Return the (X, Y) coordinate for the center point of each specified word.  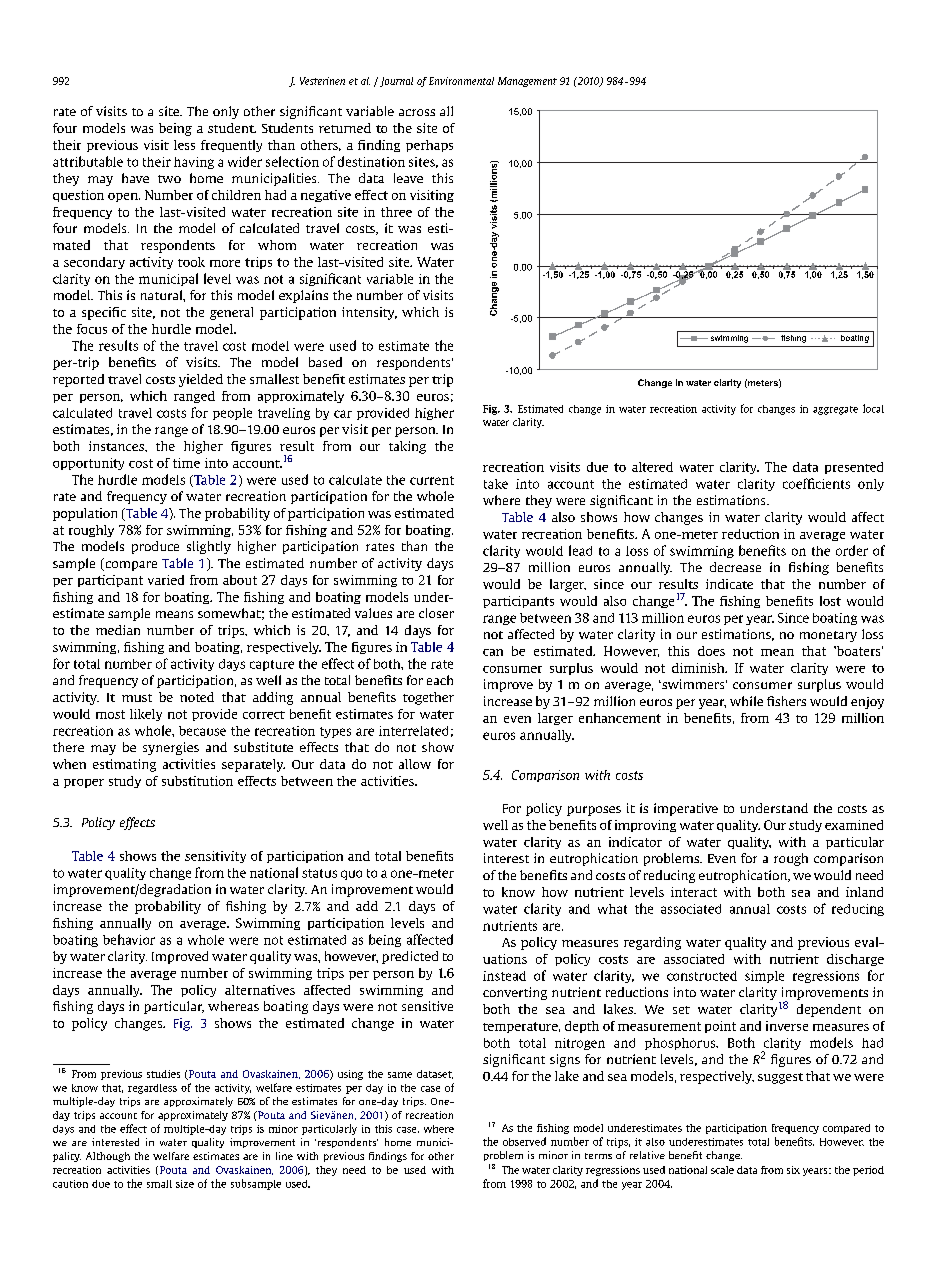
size (185, 1184)
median (118, 630)
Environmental (461, 81)
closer (436, 613)
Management (527, 82)
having (194, 163)
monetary (828, 636)
